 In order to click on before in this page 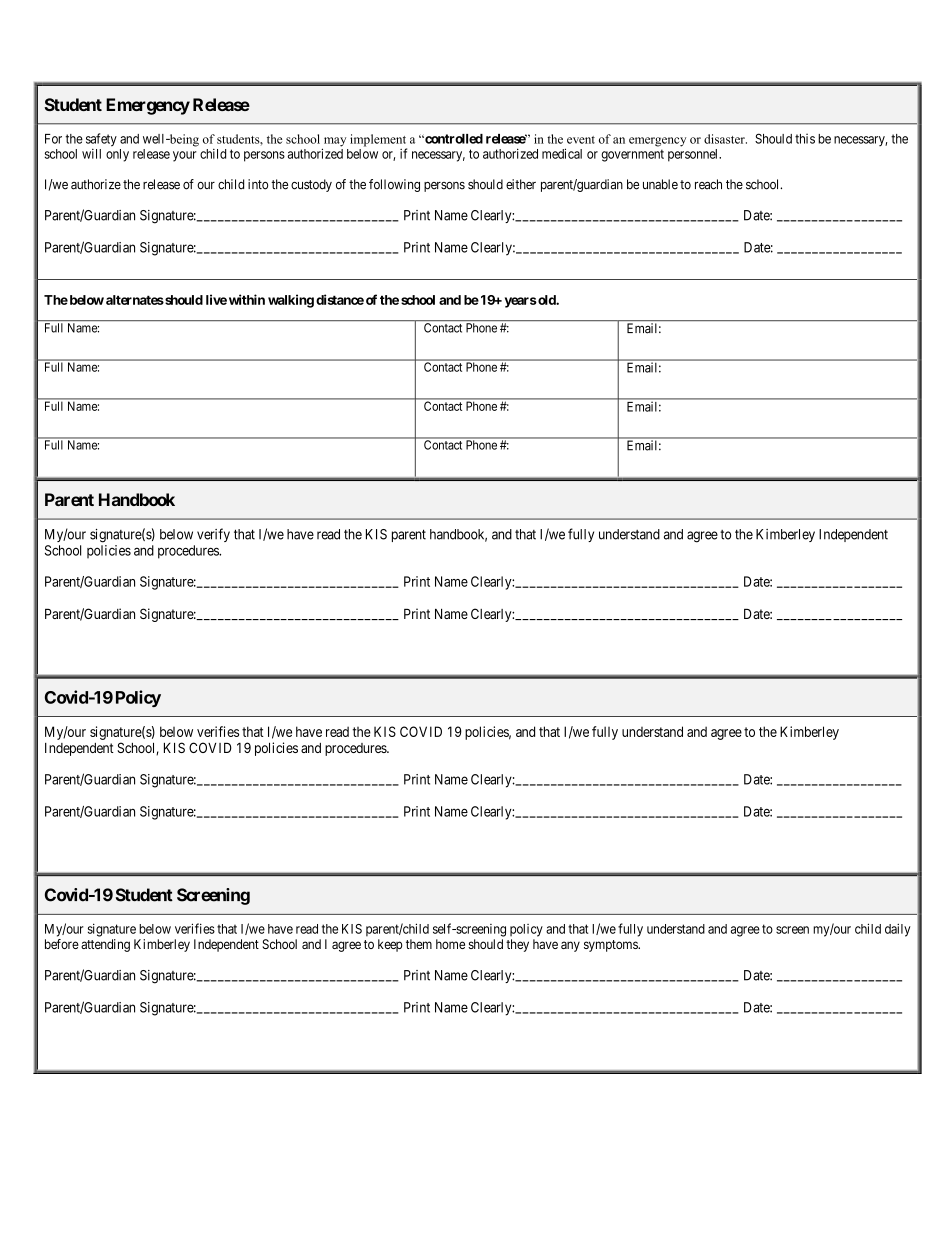, I will do `click(62, 944)`.
